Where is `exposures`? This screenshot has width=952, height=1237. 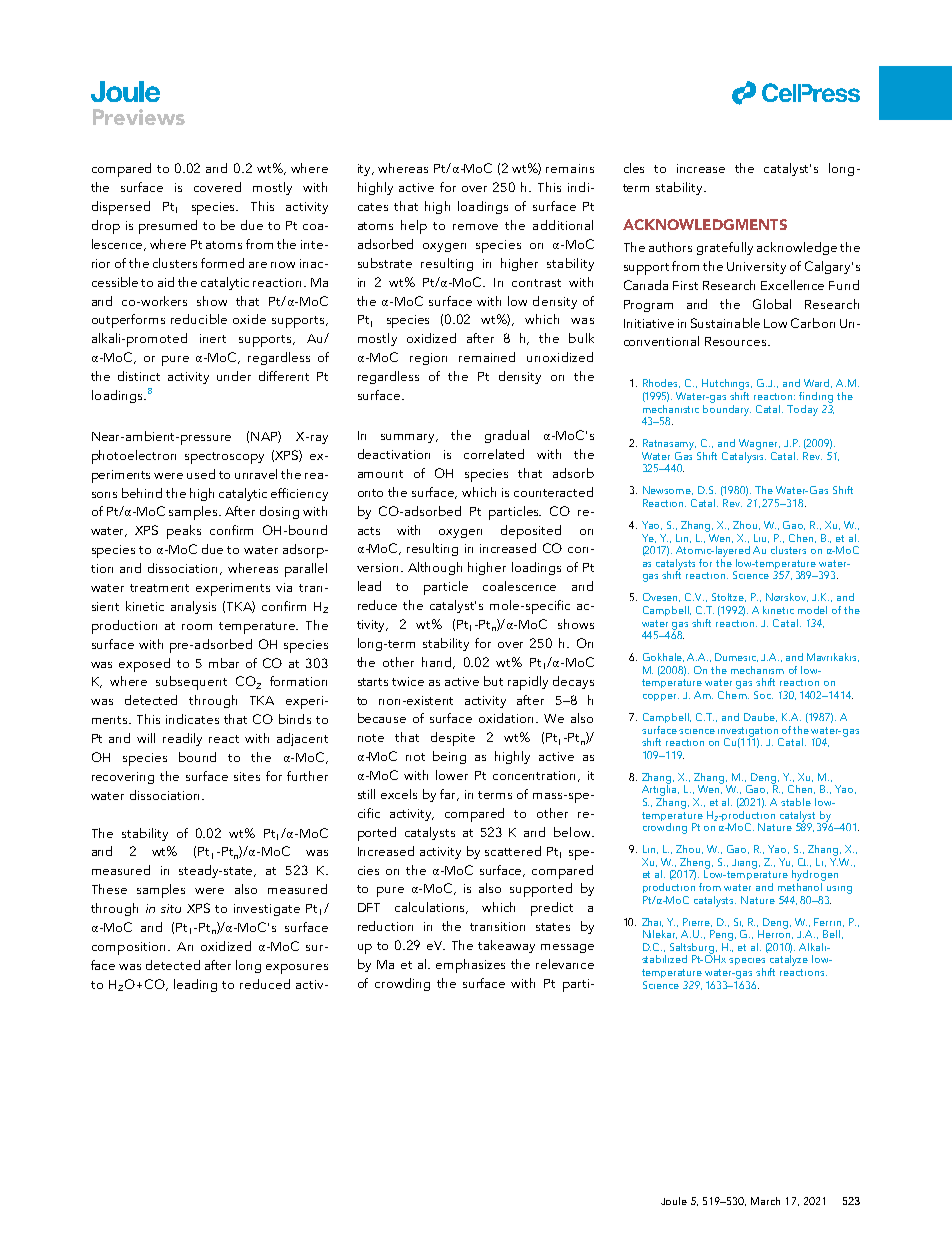 exposures is located at coordinates (297, 969).
